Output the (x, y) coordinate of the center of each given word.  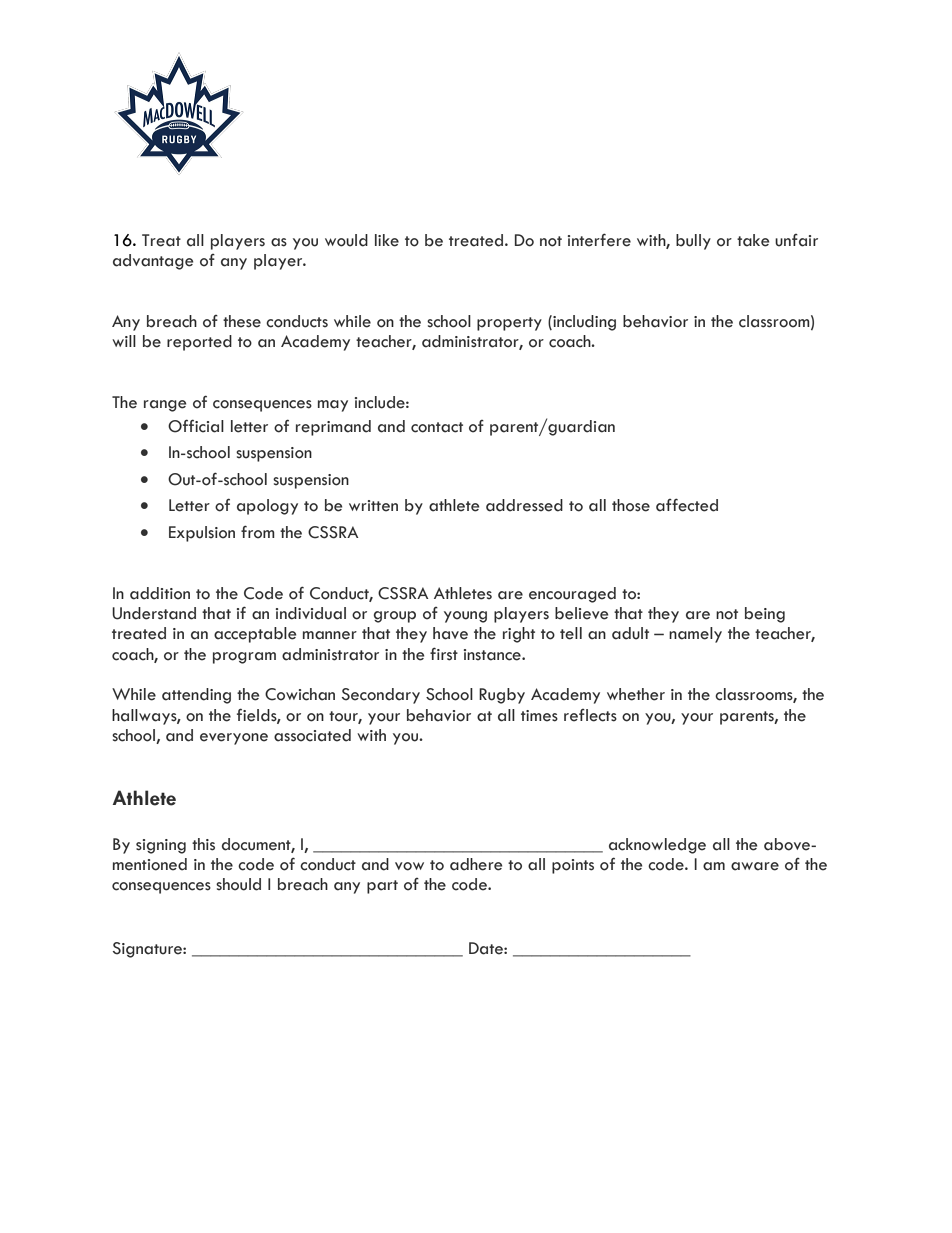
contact (437, 427)
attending (196, 696)
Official (196, 426)
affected (687, 505)
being (765, 615)
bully (693, 242)
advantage (153, 262)
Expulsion (202, 534)
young (465, 617)
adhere (476, 864)
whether (636, 694)
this (203, 844)
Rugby (502, 696)
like (387, 240)
